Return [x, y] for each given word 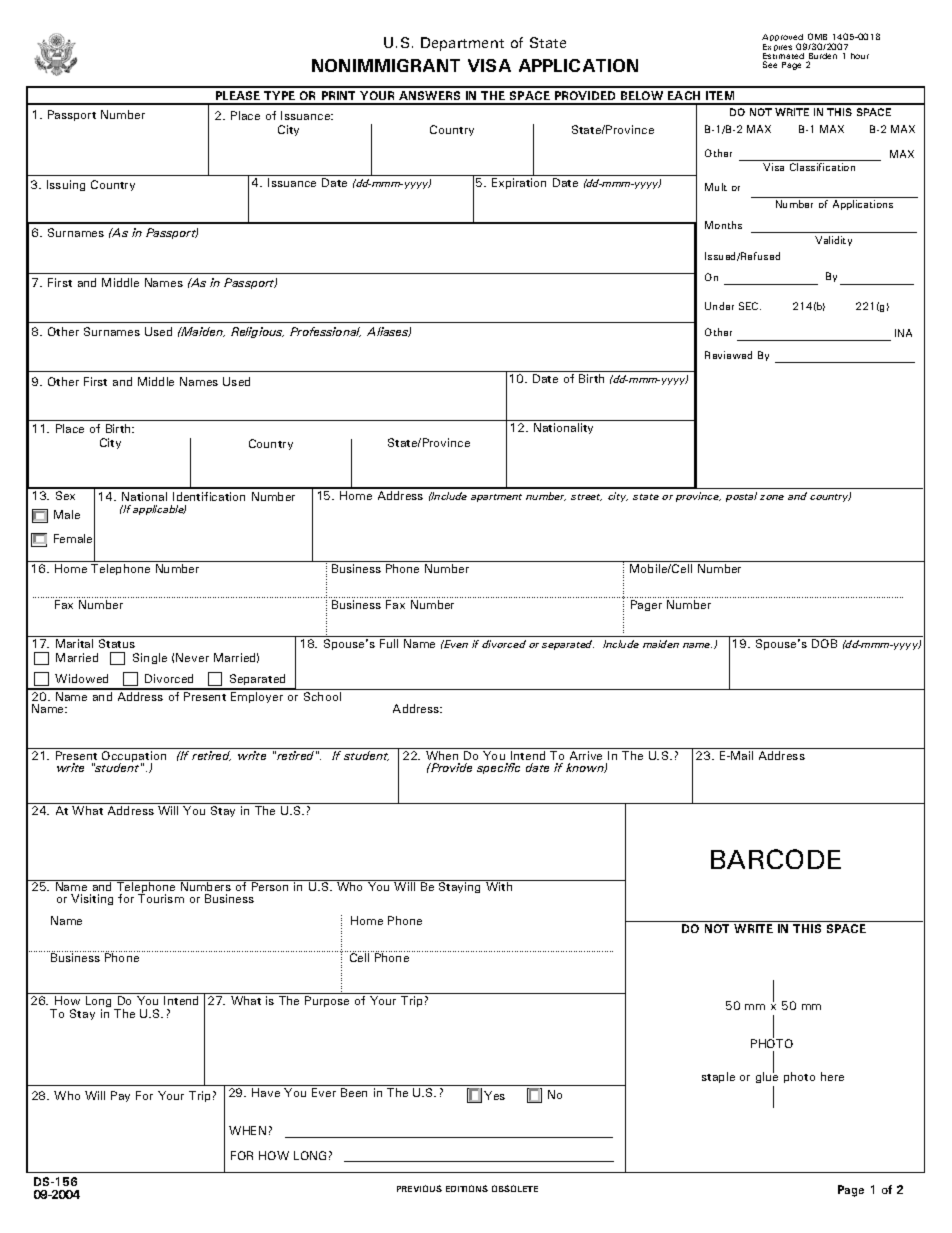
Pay [120, 1096]
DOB [824, 643]
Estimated [783, 57]
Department [462, 44]
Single [150, 658]
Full [389, 643]
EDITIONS [467, 1188]
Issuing [66, 185]
